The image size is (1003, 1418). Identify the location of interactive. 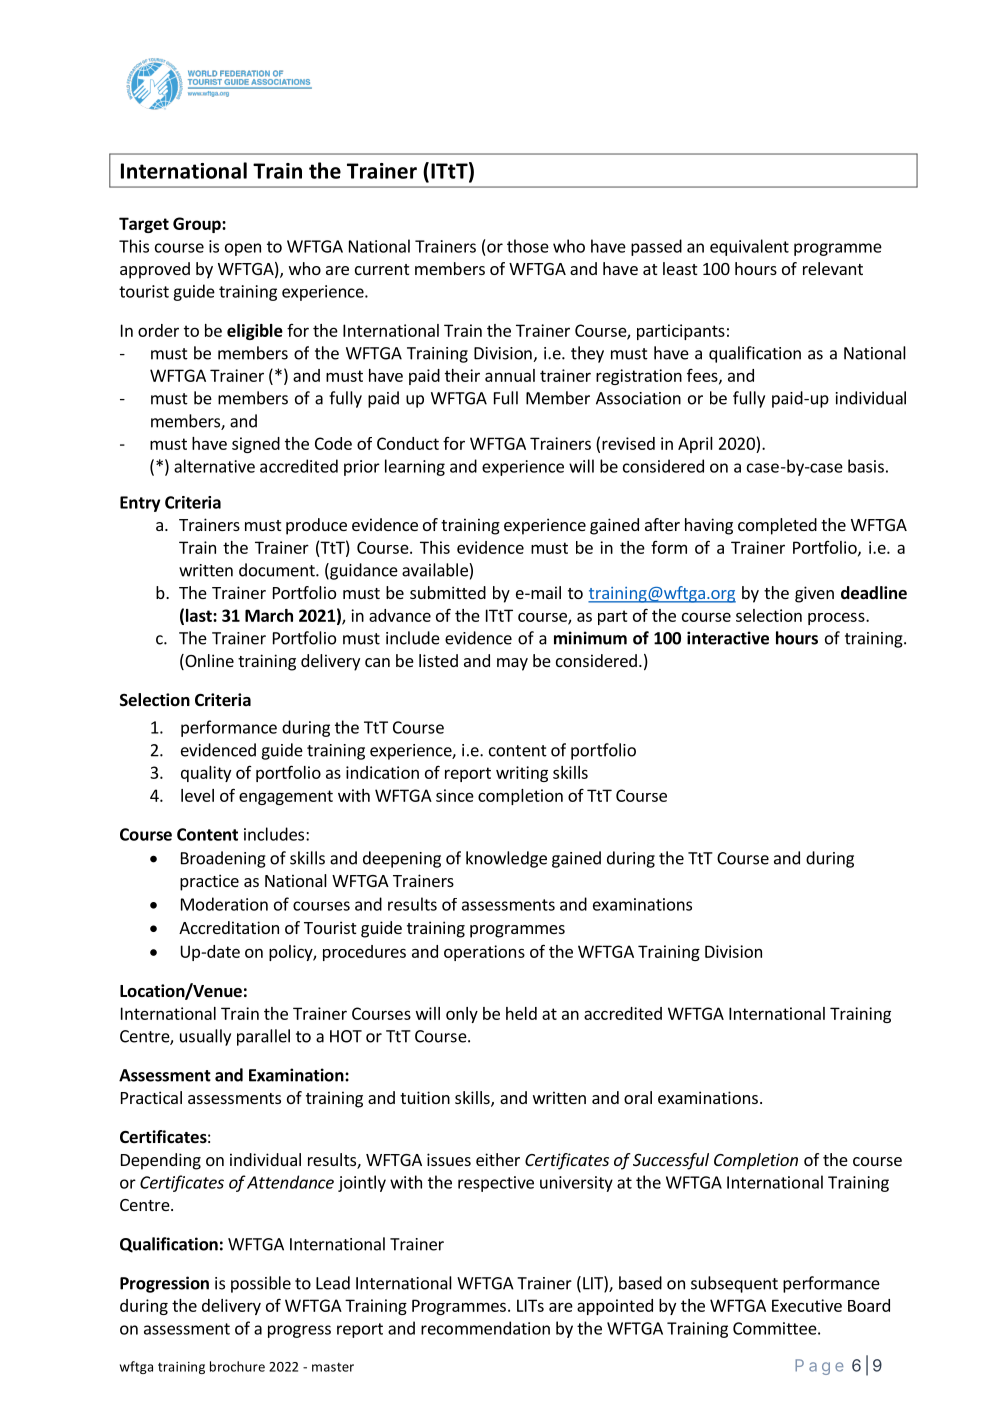
(728, 638).
